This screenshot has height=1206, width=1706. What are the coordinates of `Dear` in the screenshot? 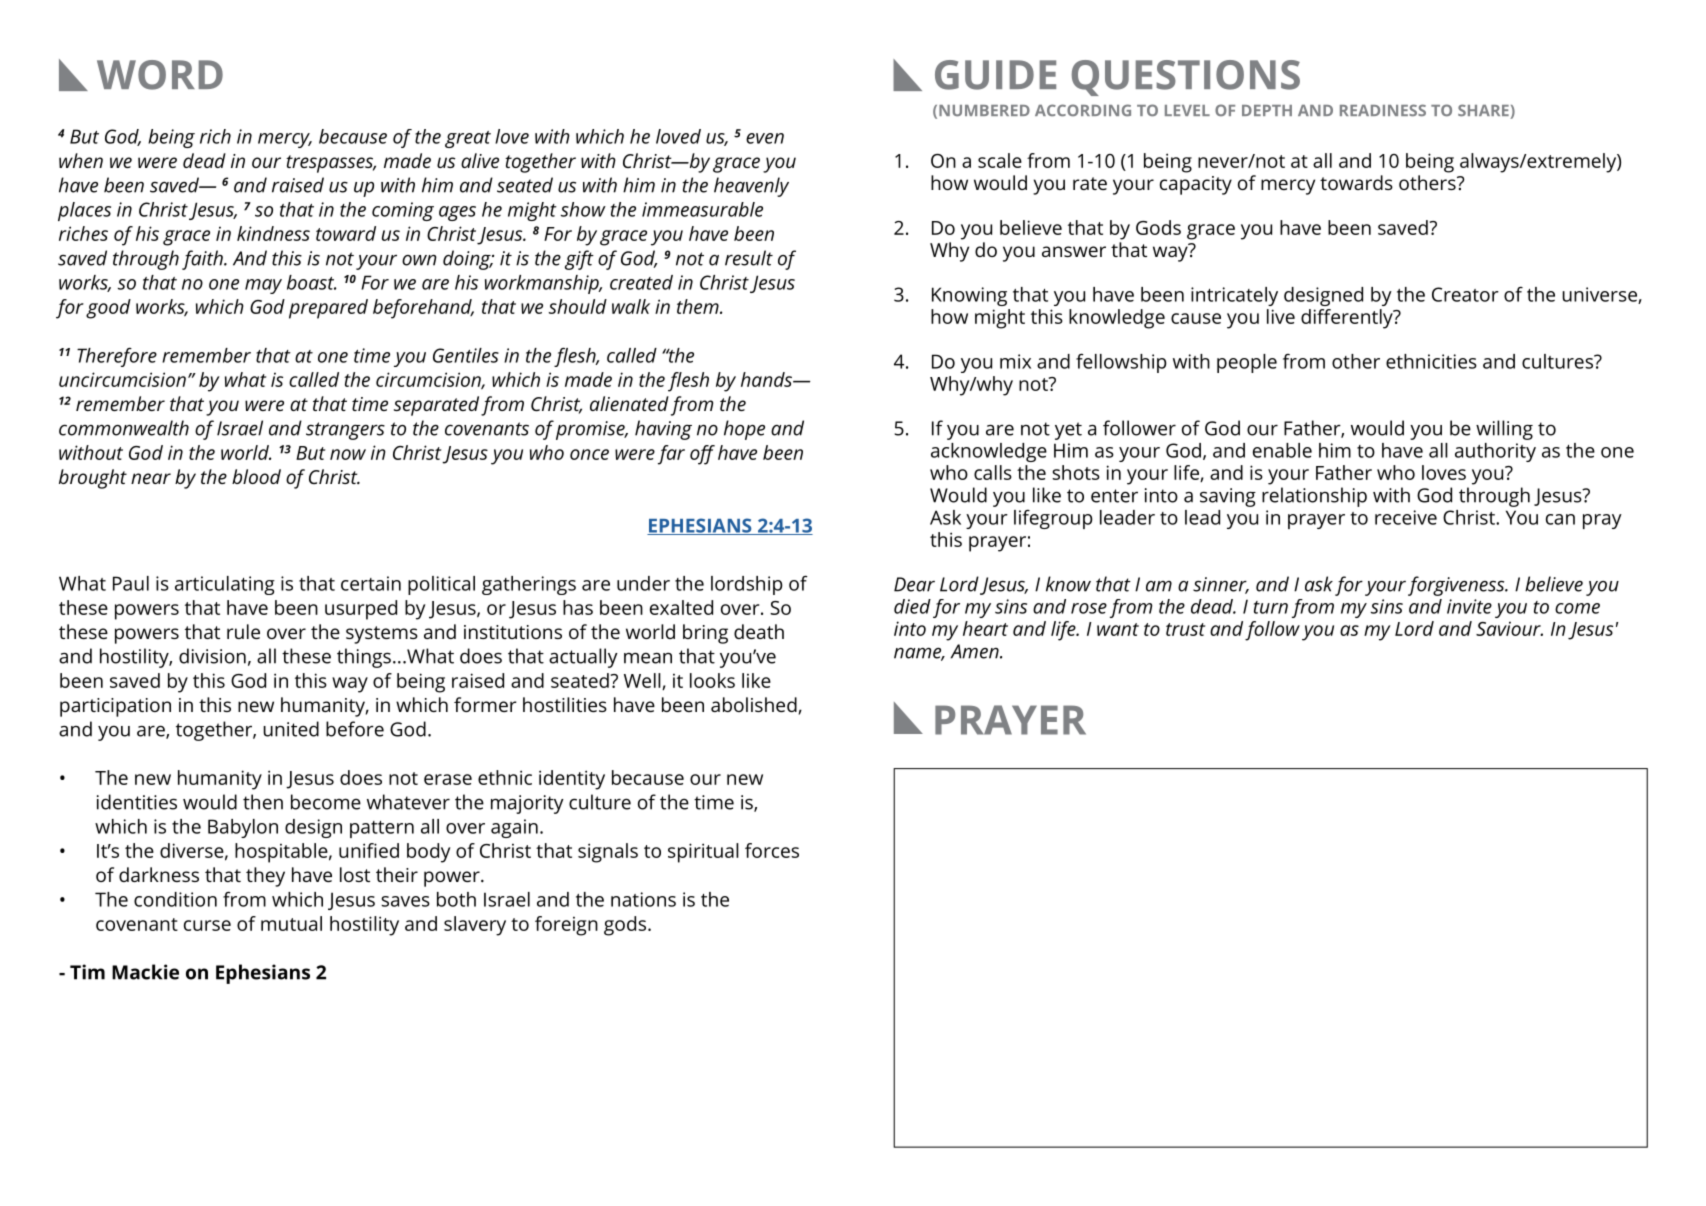 It's located at (914, 584).
